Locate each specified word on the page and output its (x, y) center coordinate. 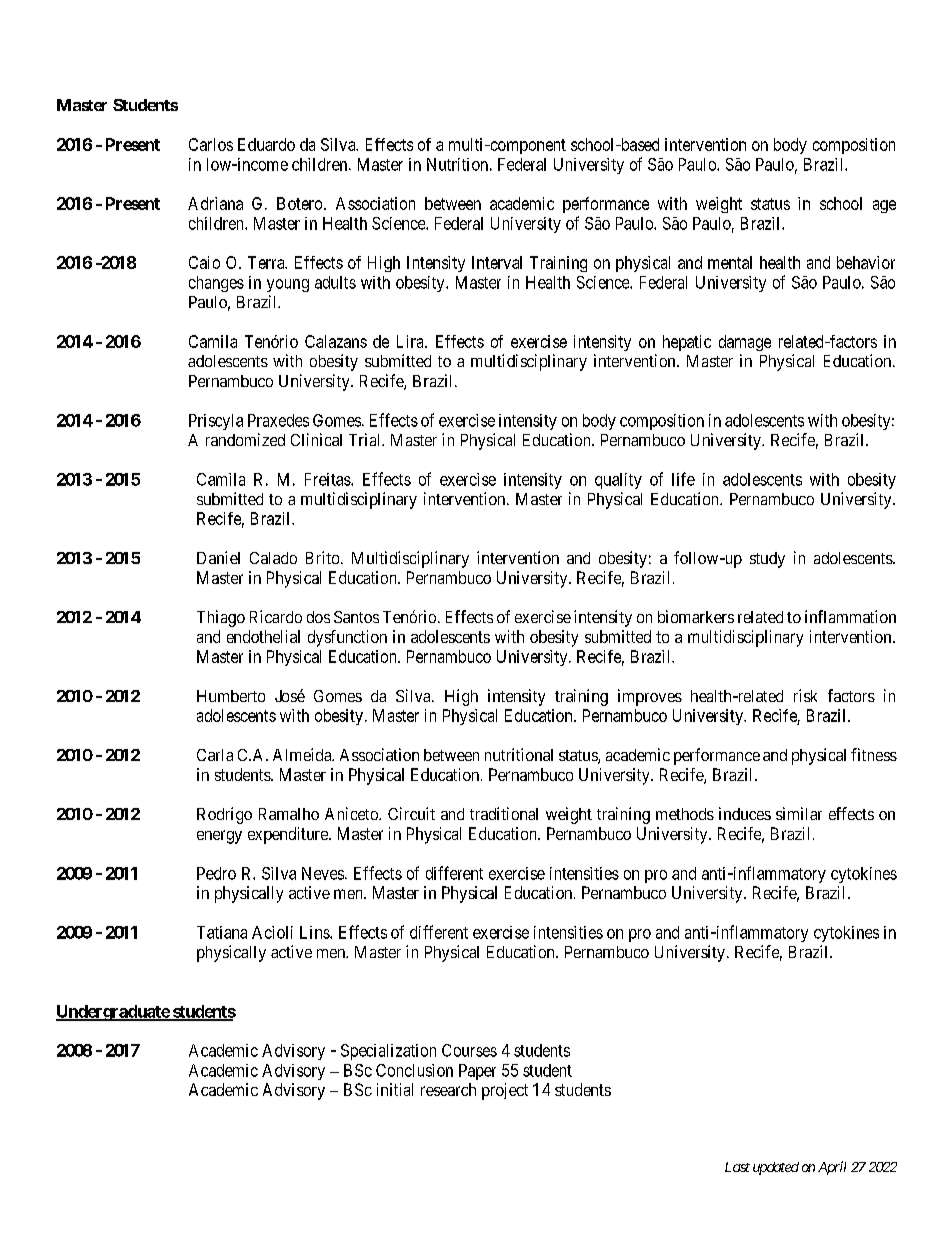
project (505, 1091)
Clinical (316, 439)
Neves (323, 873)
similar (799, 813)
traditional (504, 813)
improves (650, 697)
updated (776, 1168)
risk (805, 695)
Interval (497, 262)
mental (730, 262)
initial (395, 1089)
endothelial (263, 636)
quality (618, 481)
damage (745, 343)
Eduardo (266, 144)
